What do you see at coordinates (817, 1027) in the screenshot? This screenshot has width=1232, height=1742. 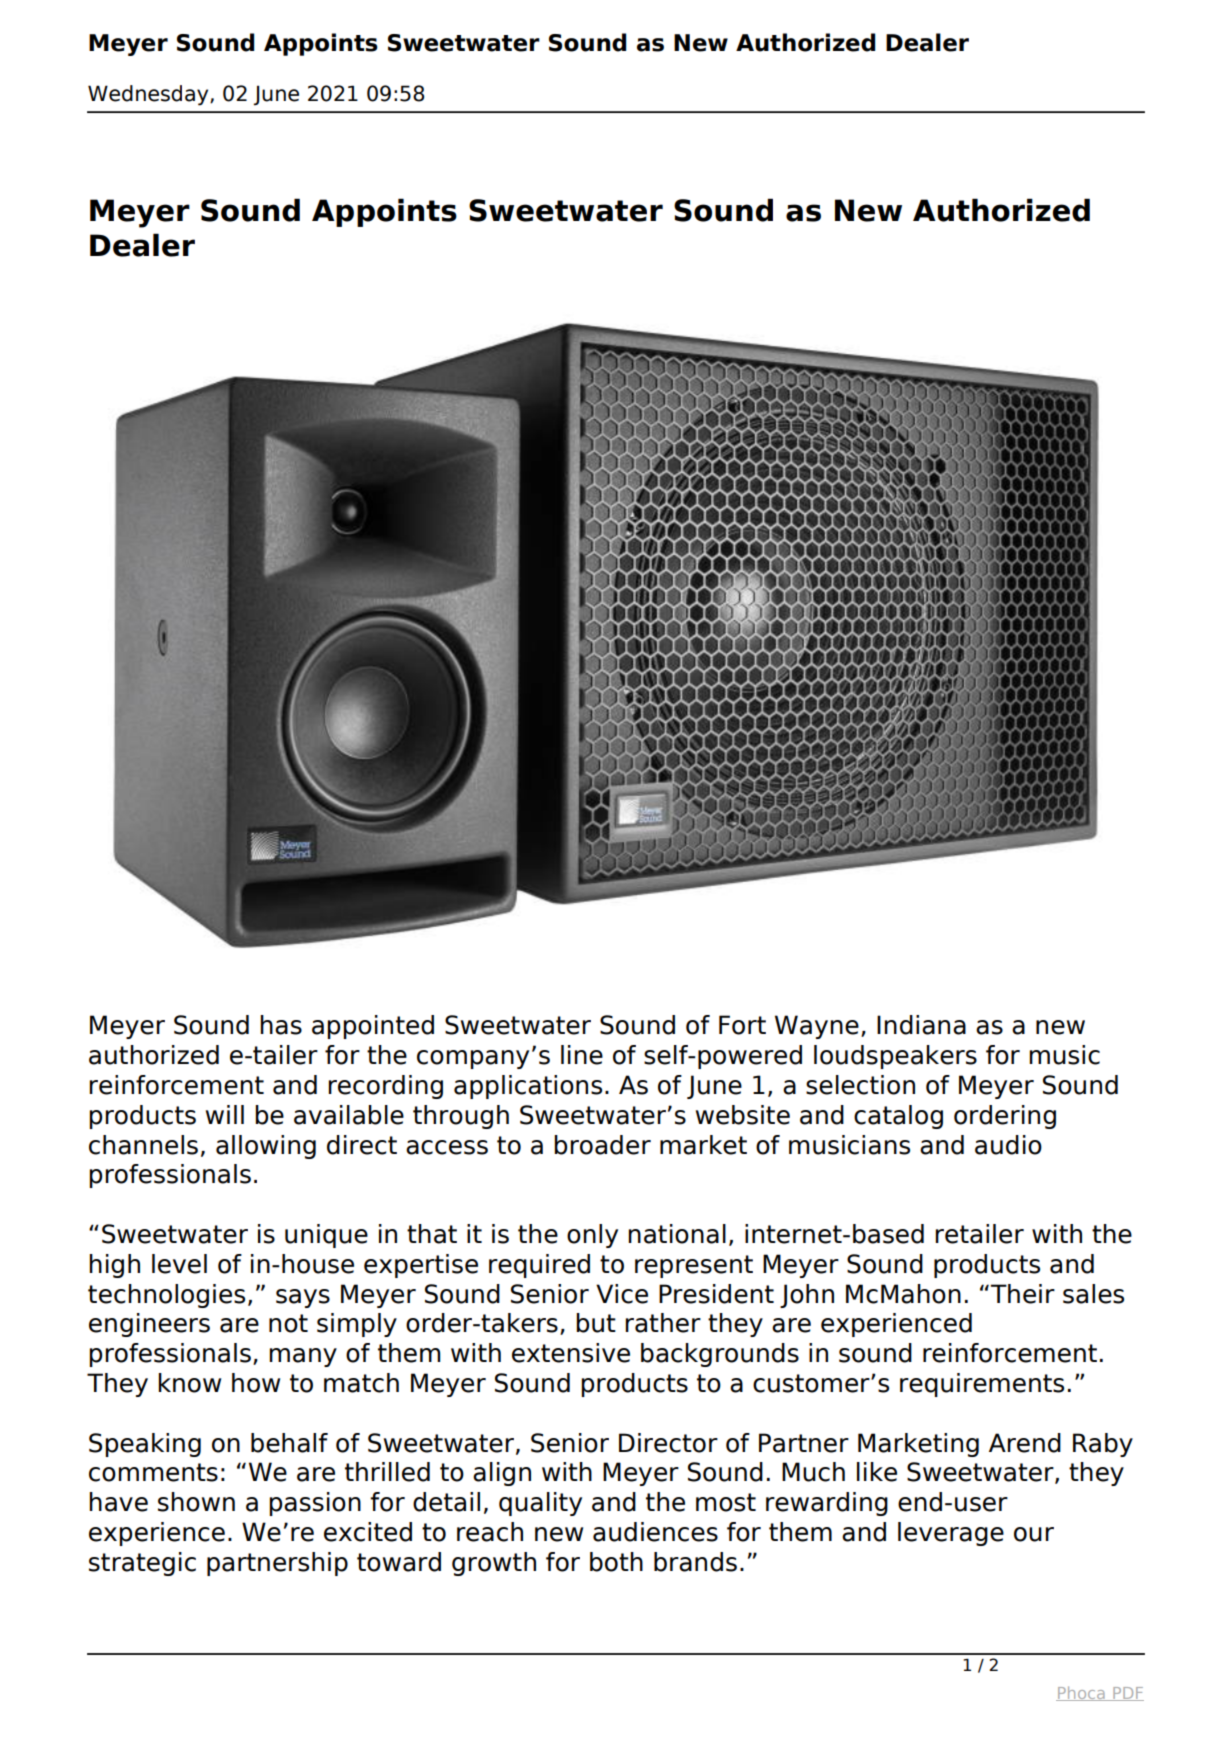 I see `Wayne` at bounding box center [817, 1027].
